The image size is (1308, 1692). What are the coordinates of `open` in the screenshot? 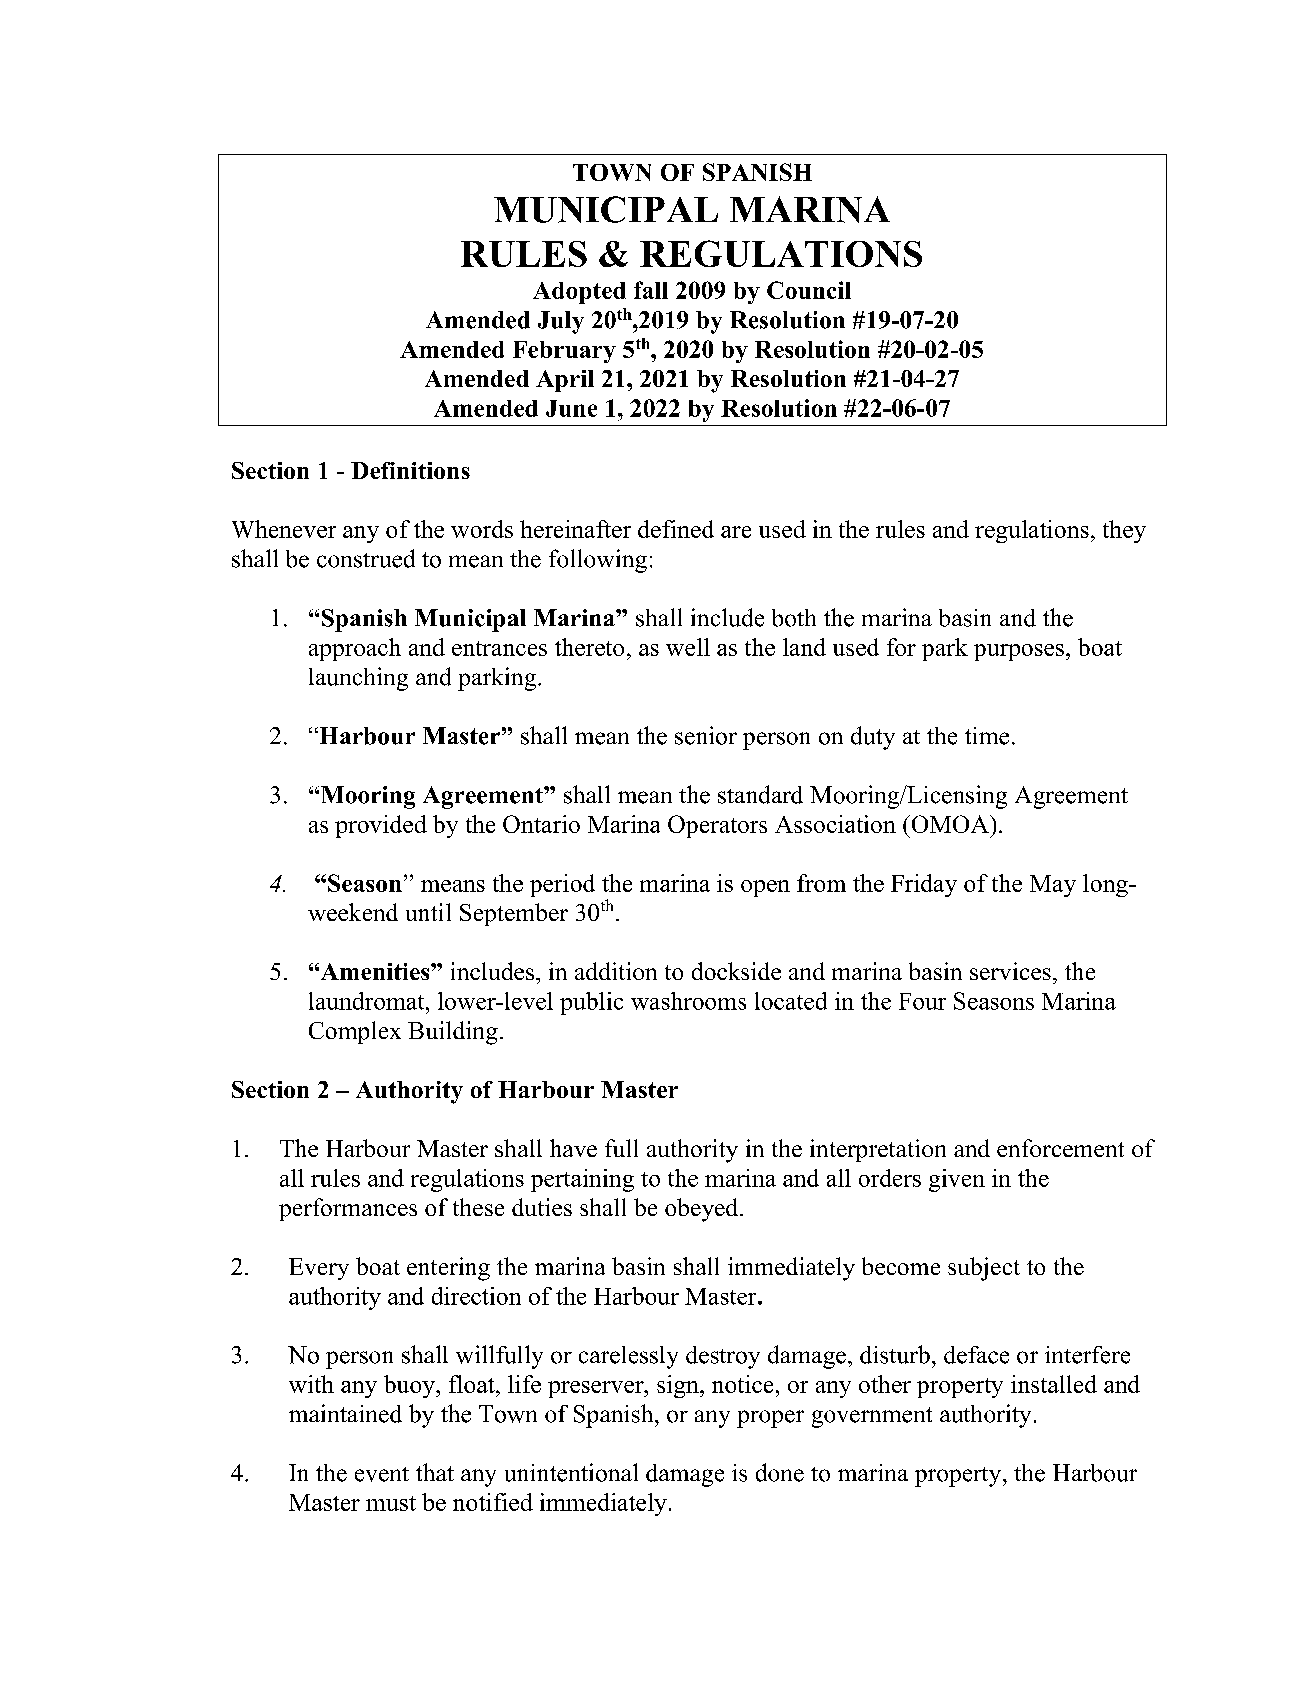 It's located at (765, 888).
